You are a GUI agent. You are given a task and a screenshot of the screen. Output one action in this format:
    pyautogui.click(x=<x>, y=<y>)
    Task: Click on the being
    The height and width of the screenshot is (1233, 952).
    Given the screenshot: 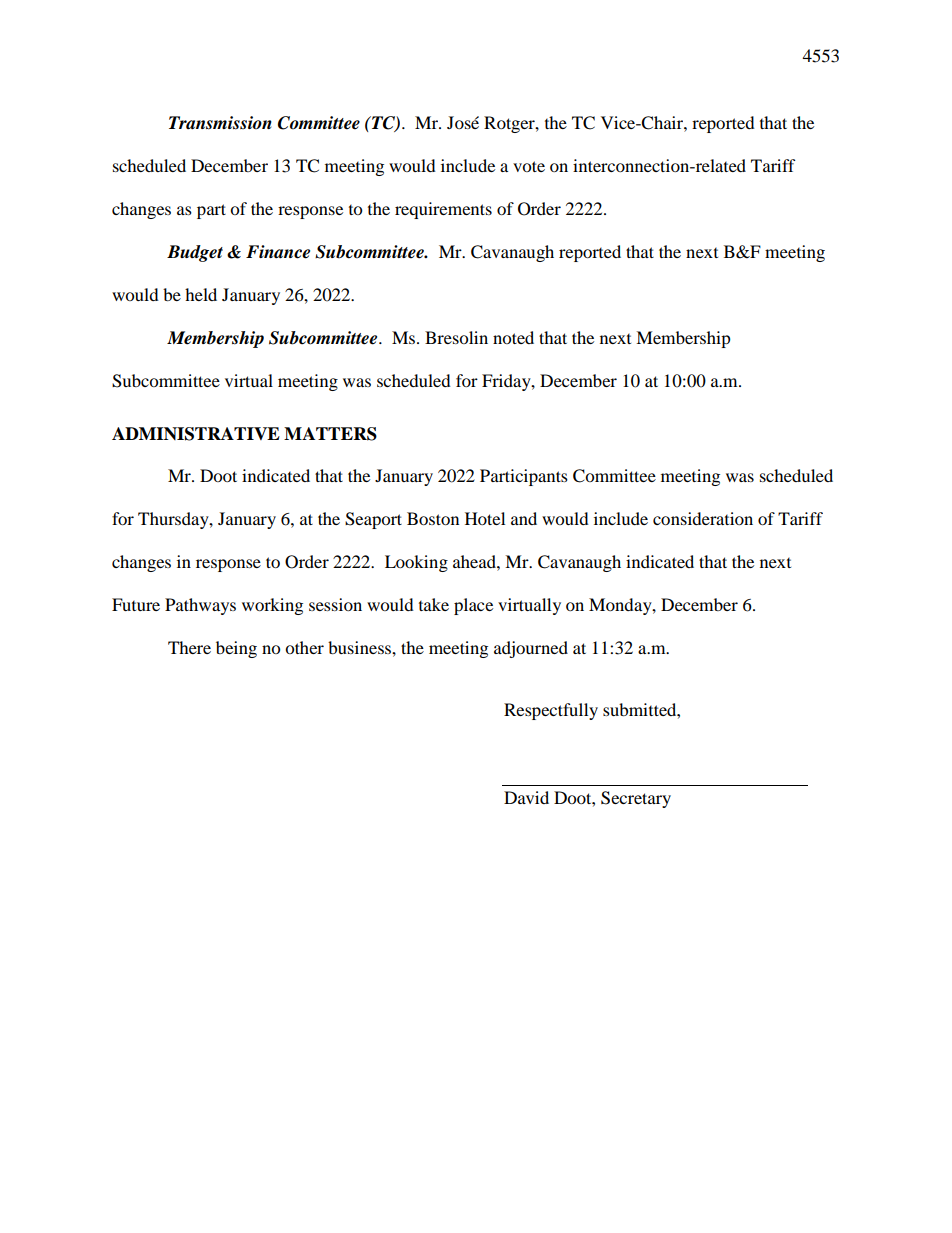 What is the action you would take?
    pyautogui.click(x=236, y=649)
